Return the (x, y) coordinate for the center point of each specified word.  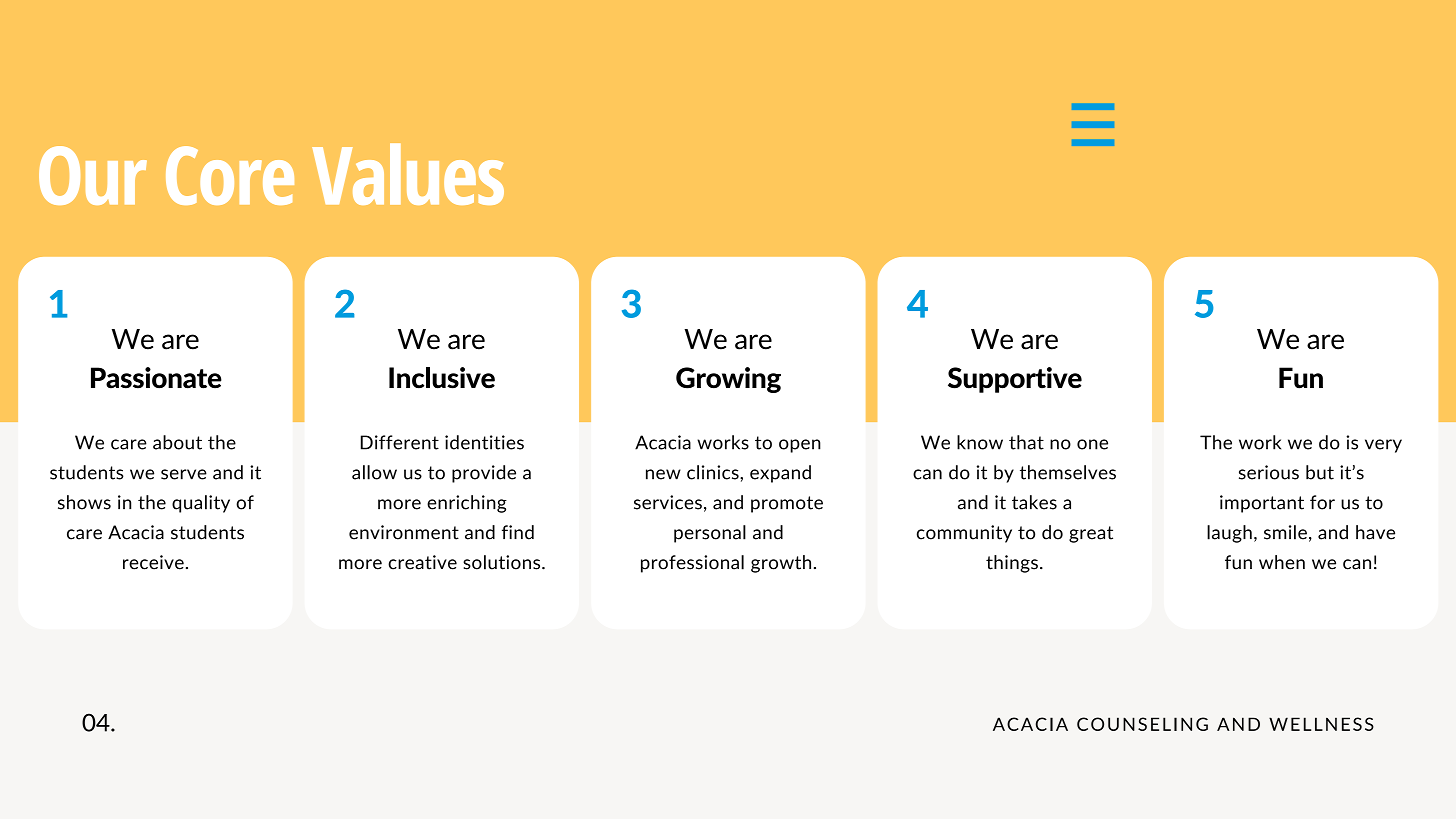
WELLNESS (1321, 724)
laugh (1229, 534)
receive (153, 562)
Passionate (156, 378)
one (1092, 444)
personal (710, 534)
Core (230, 175)
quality (201, 504)
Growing (728, 380)
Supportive (1015, 380)
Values (408, 174)
